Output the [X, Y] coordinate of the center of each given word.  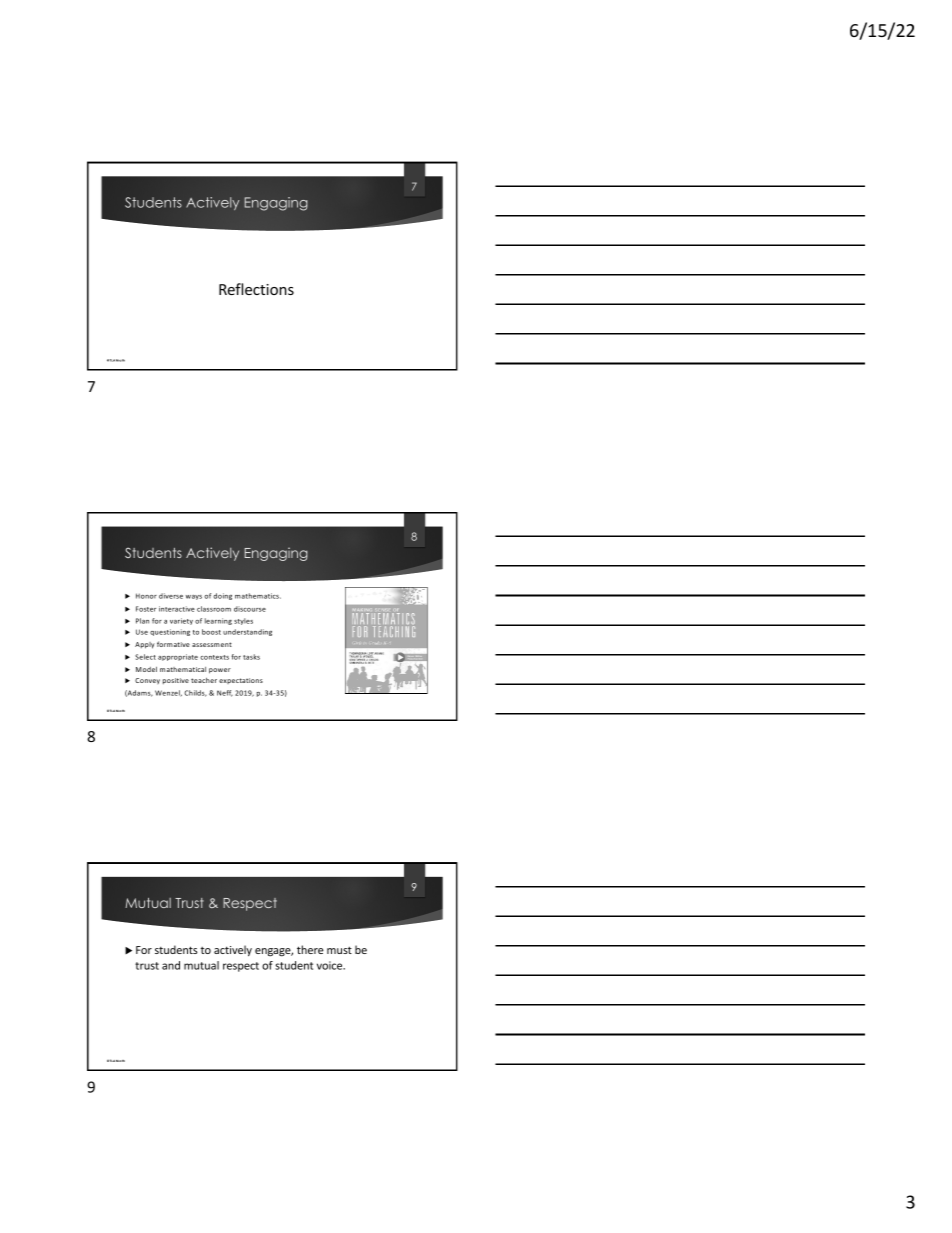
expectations [241, 681]
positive [176, 681]
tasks [251, 657]
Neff [225, 693]
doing [222, 596]
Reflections [256, 289]
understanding [247, 632]
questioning [170, 632]
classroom [214, 609]
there [310, 949]
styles [243, 621]
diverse [171, 596]
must [339, 950]
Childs [195, 693]
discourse [250, 609]
